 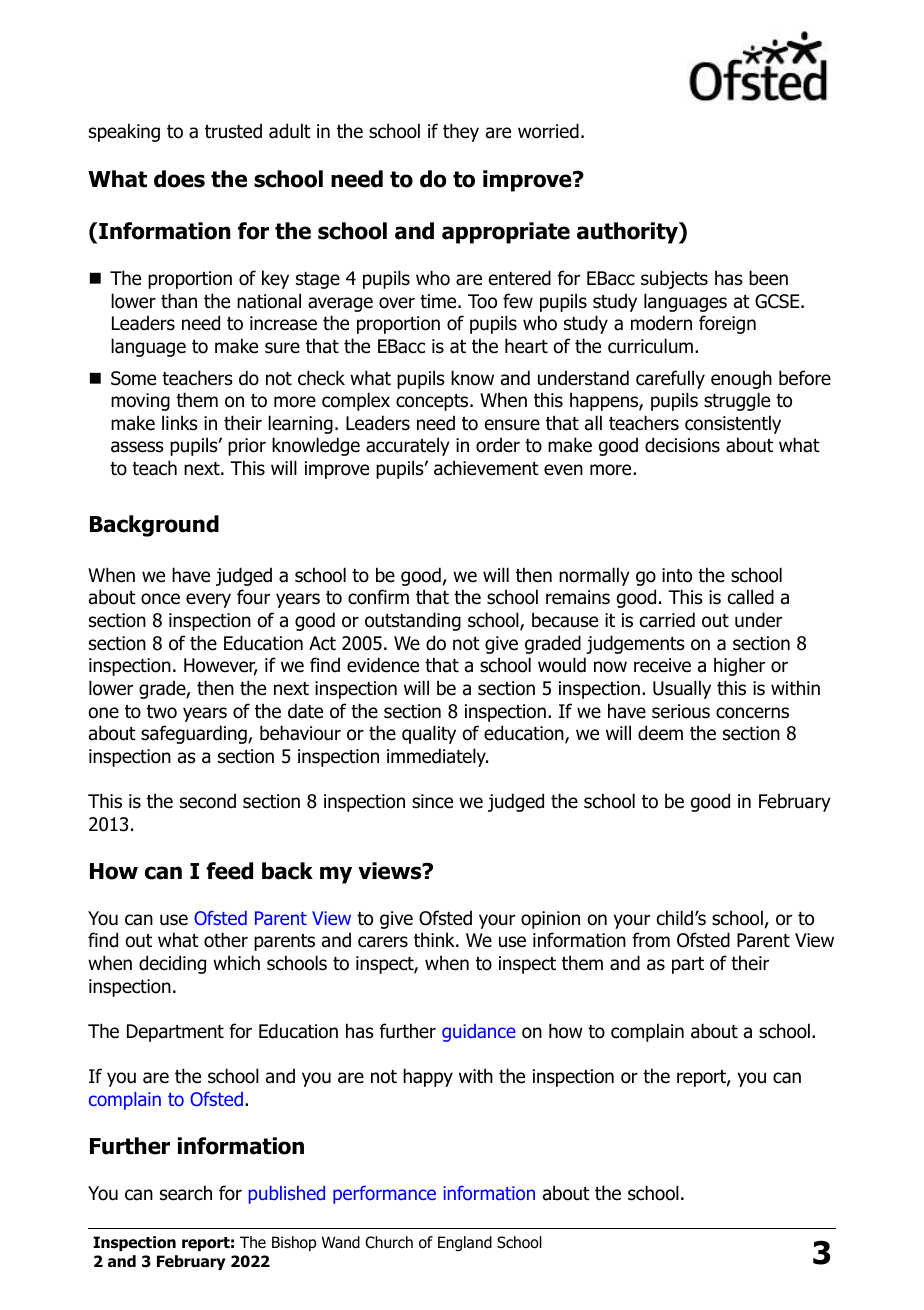 I want to click on England, so click(x=465, y=1243).
